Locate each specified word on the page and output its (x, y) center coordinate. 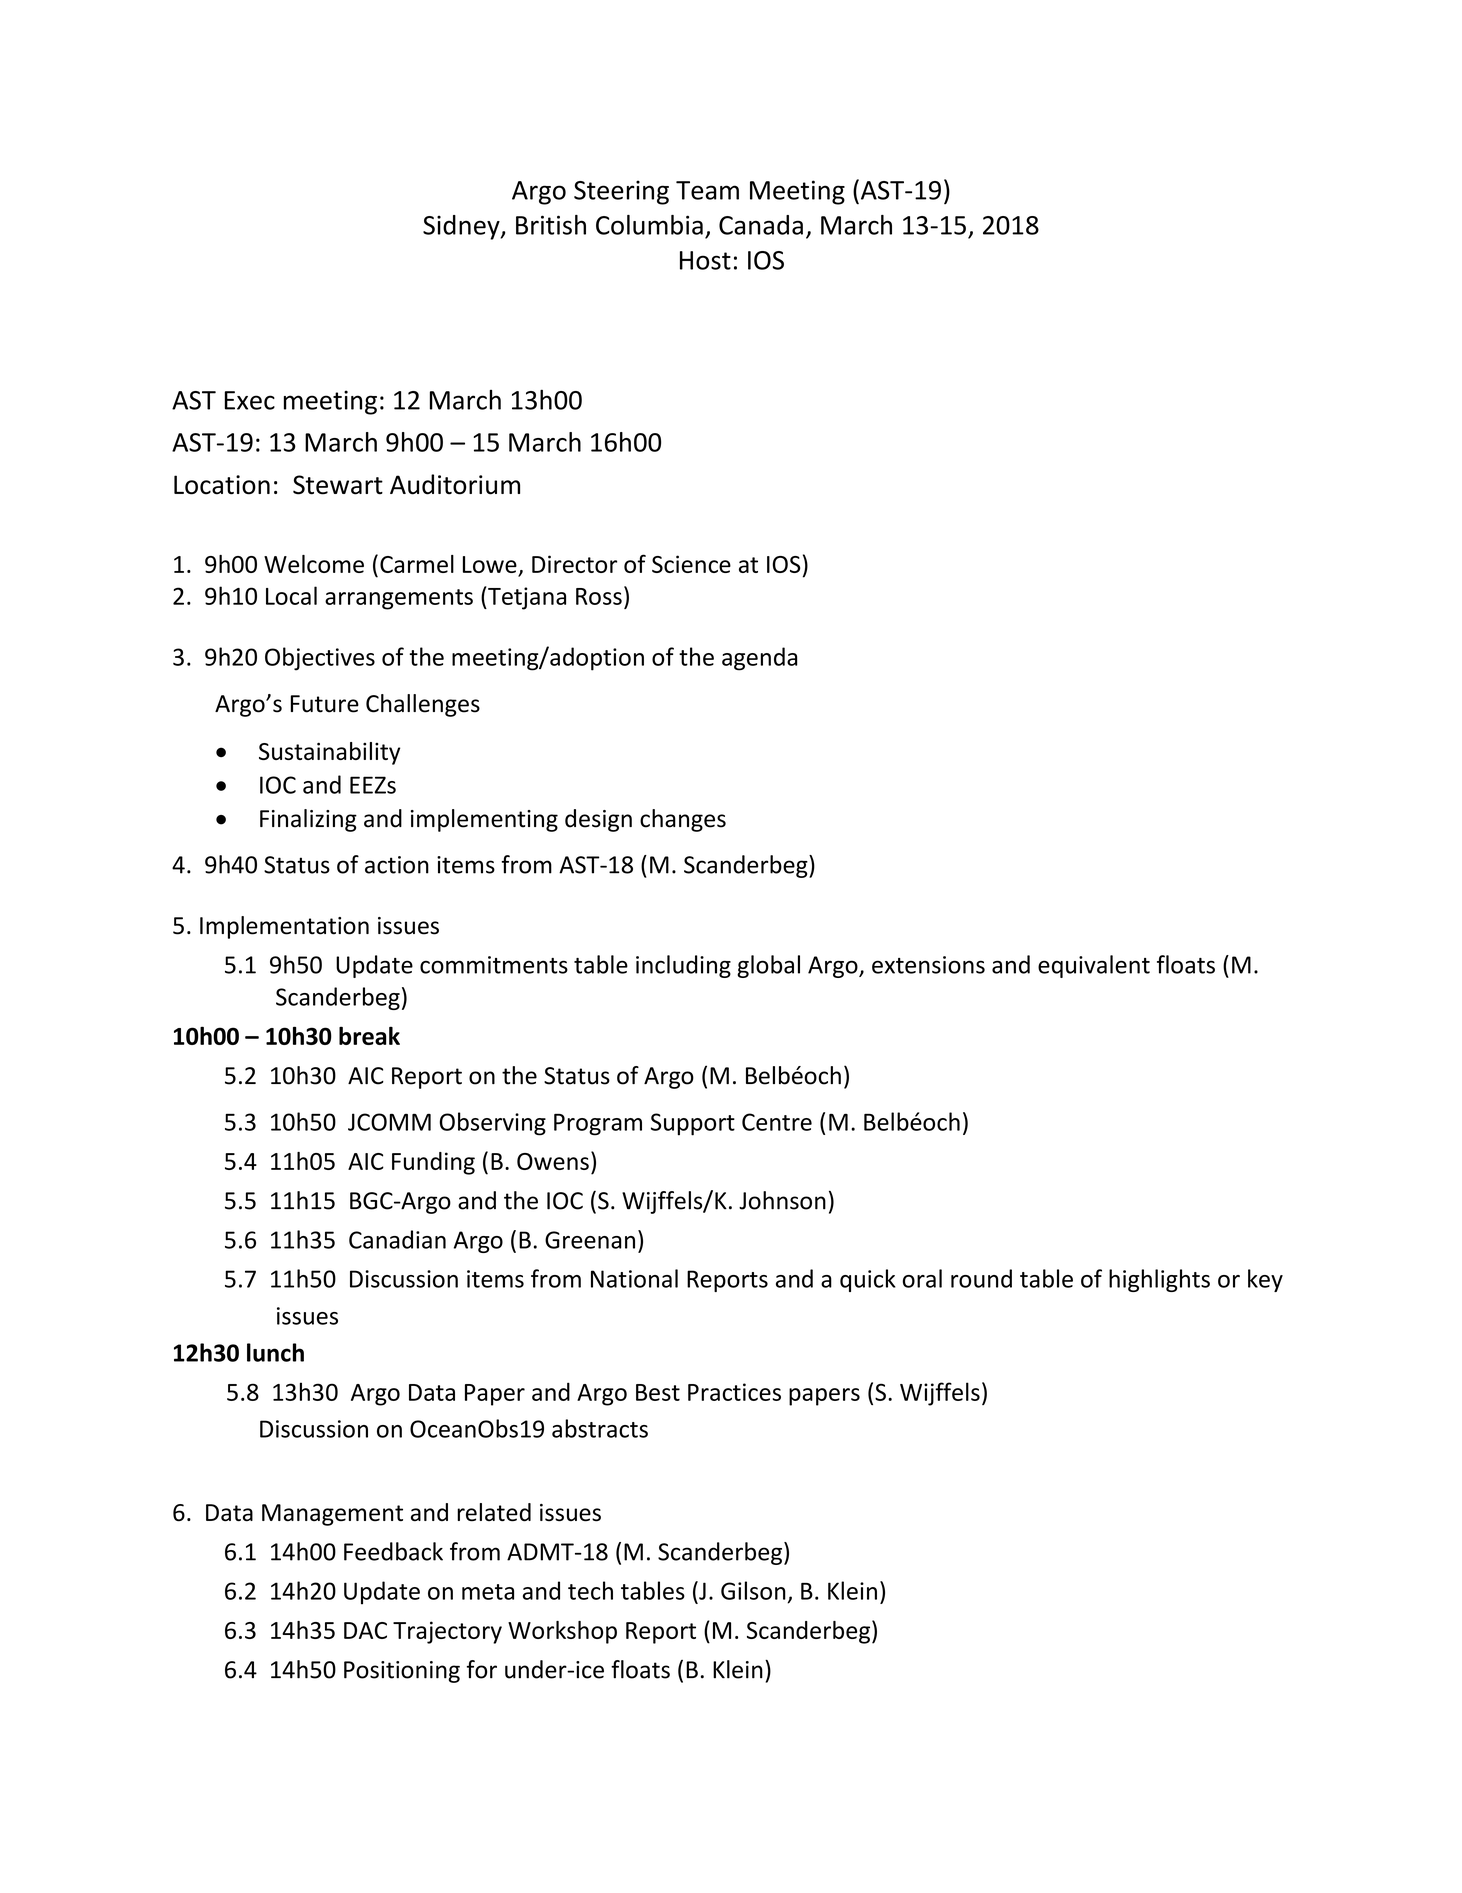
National (634, 1278)
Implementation (284, 927)
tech (590, 1590)
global (768, 966)
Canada (761, 225)
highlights (1159, 1280)
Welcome (314, 564)
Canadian (397, 1239)
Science (691, 564)
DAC (365, 1630)
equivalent (1094, 966)
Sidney (462, 227)
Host (705, 260)
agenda (759, 659)
